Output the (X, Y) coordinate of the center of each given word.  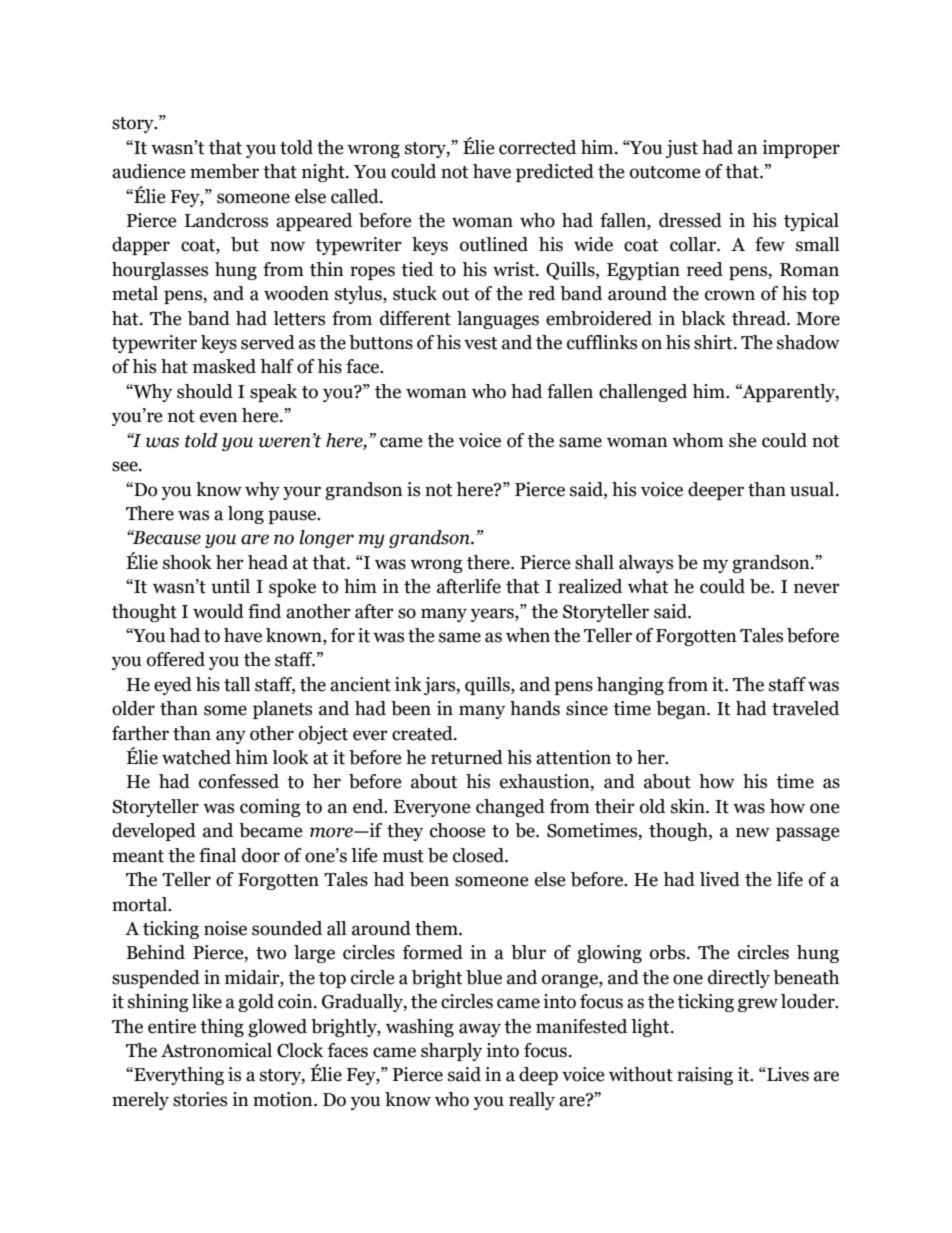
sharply (451, 1052)
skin (689, 806)
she (743, 440)
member (224, 171)
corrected (537, 147)
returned (467, 757)
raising (705, 1076)
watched (196, 757)
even (219, 417)
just (682, 149)
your (302, 493)
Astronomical (216, 1050)
